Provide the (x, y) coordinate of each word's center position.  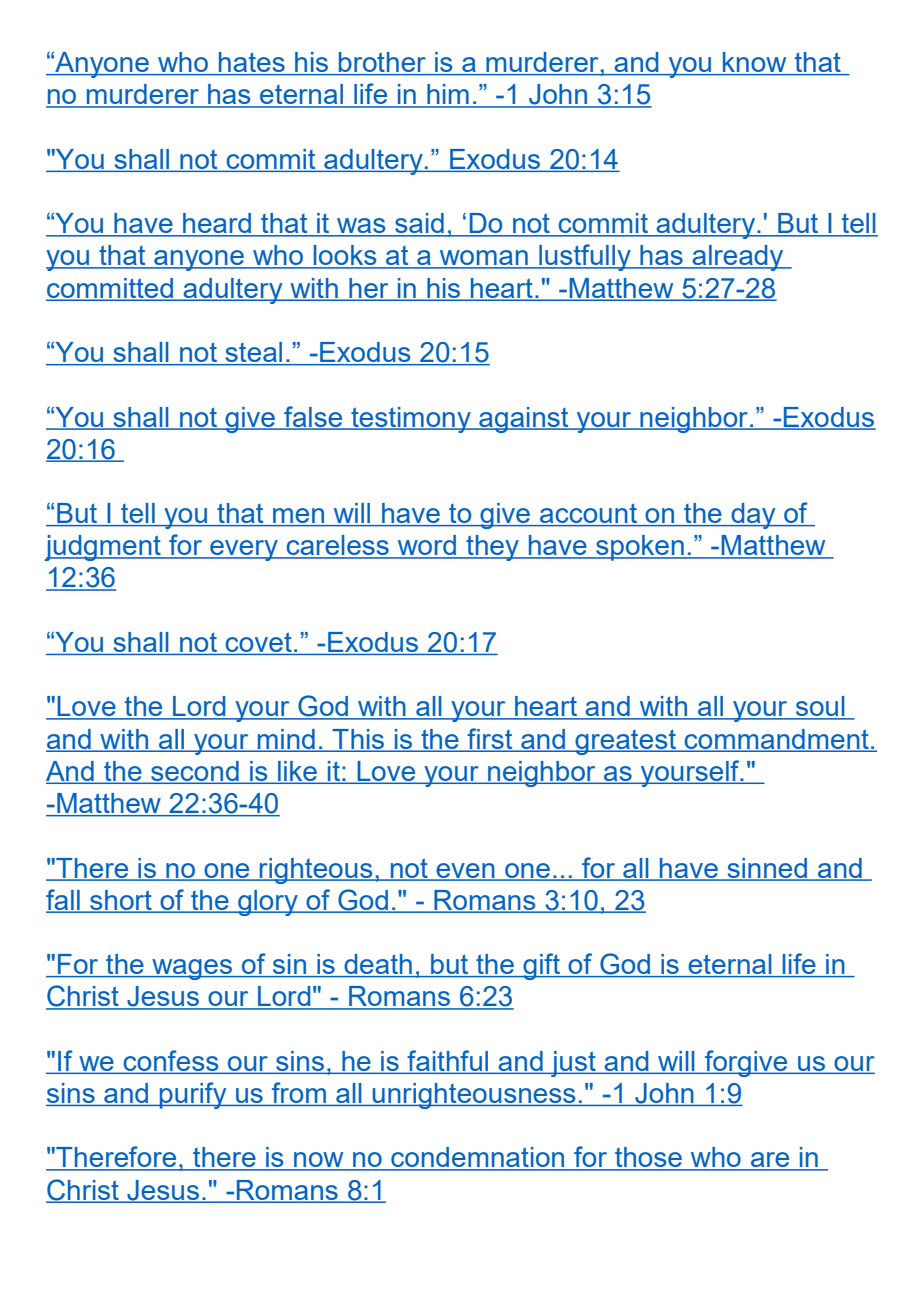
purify (193, 1095)
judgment (104, 548)
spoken (640, 548)
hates (252, 63)
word (427, 546)
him (448, 95)
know (755, 63)
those (648, 1158)
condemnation (478, 1158)
